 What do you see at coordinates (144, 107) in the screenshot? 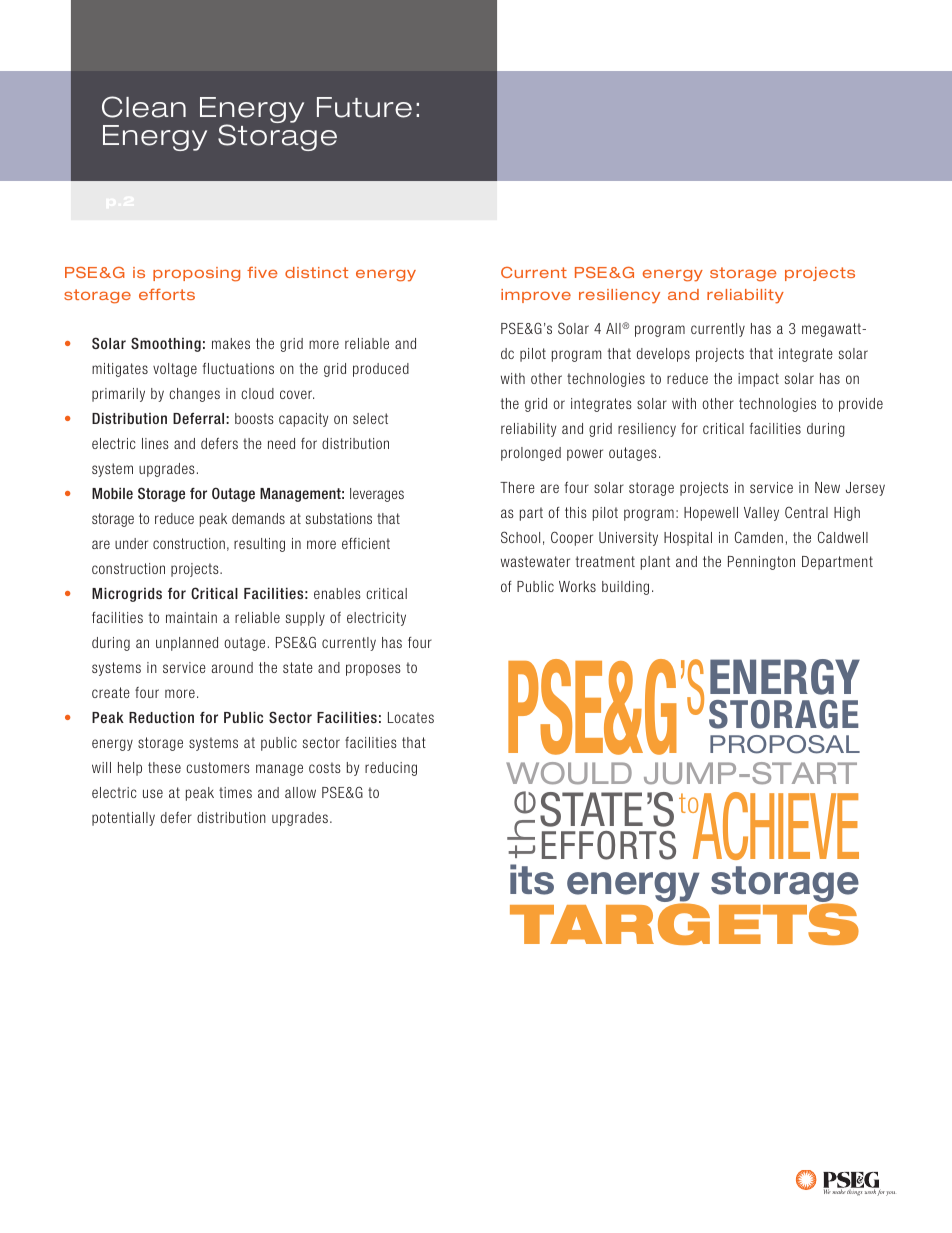
I see `Clean` at bounding box center [144, 107].
